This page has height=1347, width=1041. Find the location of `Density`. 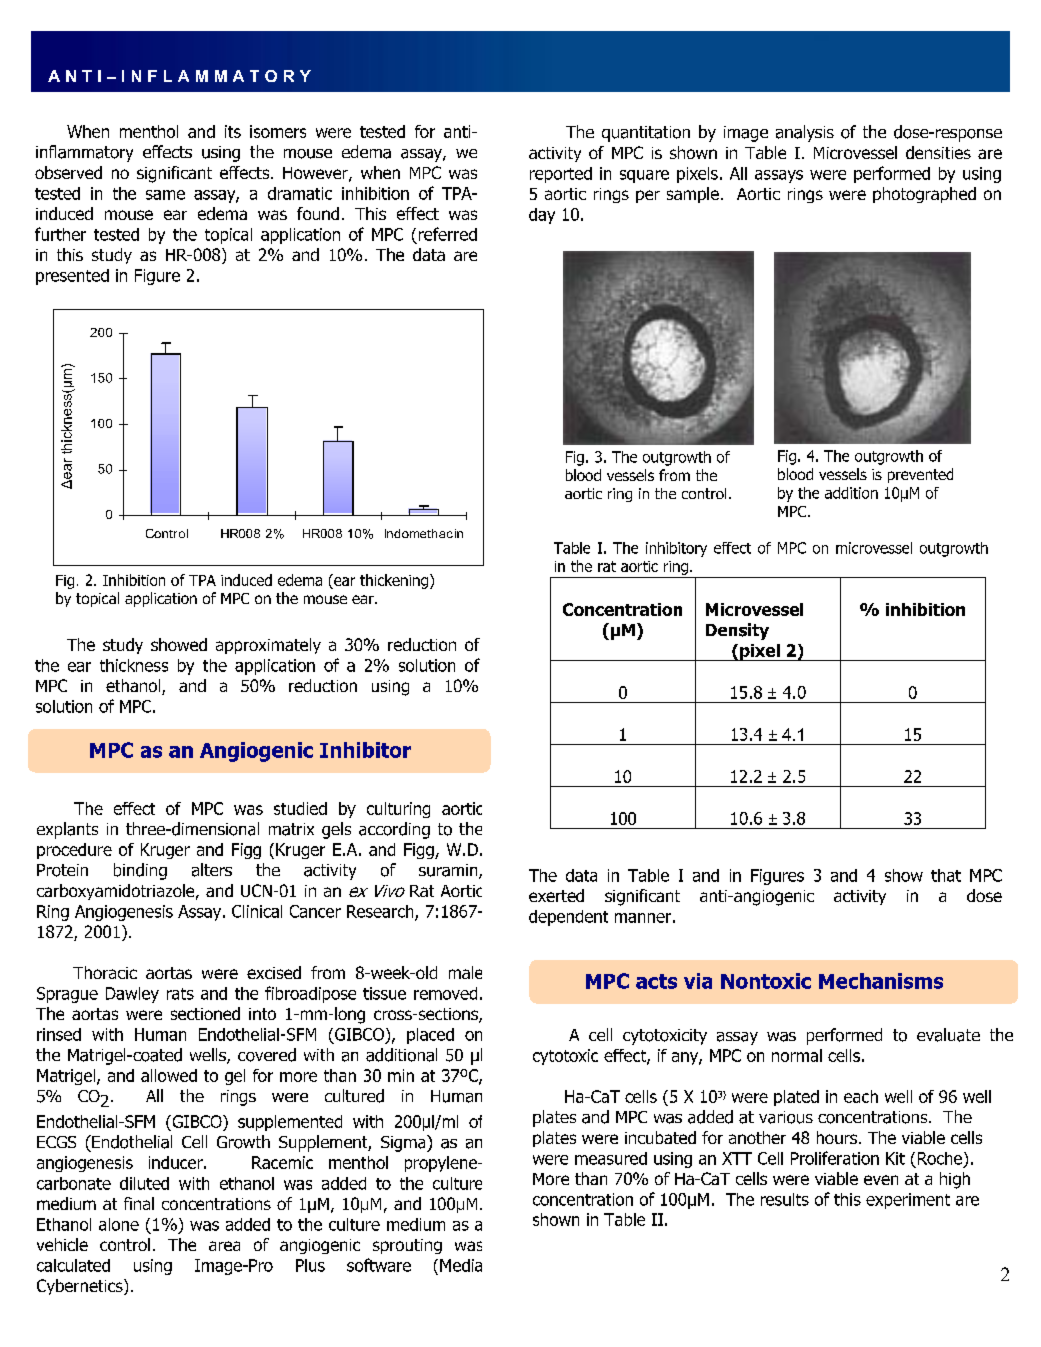

Density is located at coordinates (737, 631).
